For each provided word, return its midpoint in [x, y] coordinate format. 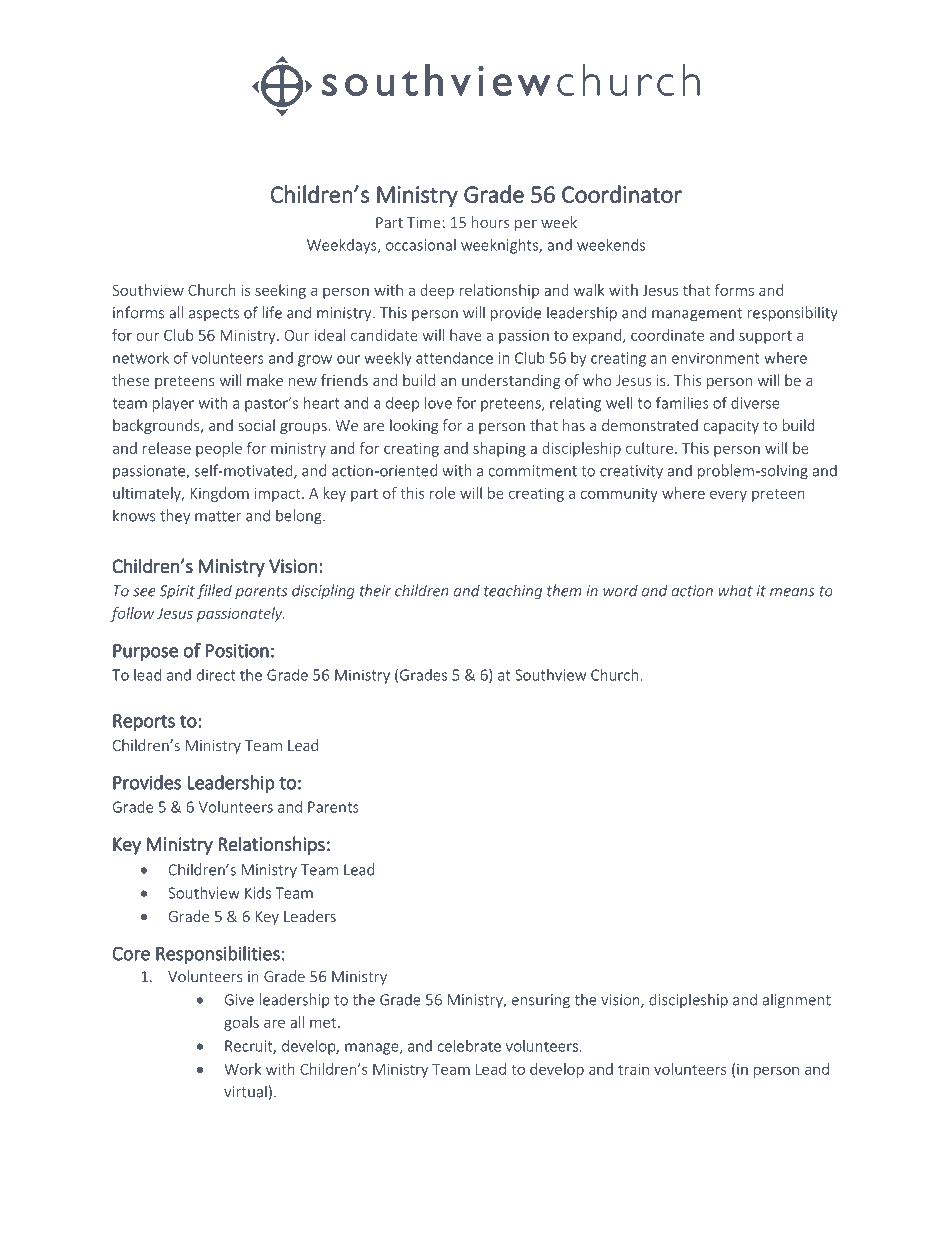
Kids [258, 893]
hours [490, 222]
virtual [245, 1091]
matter [218, 516]
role [442, 493]
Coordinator [622, 194]
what [736, 590]
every [728, 496]
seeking [280, 291]
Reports [144, 722]
